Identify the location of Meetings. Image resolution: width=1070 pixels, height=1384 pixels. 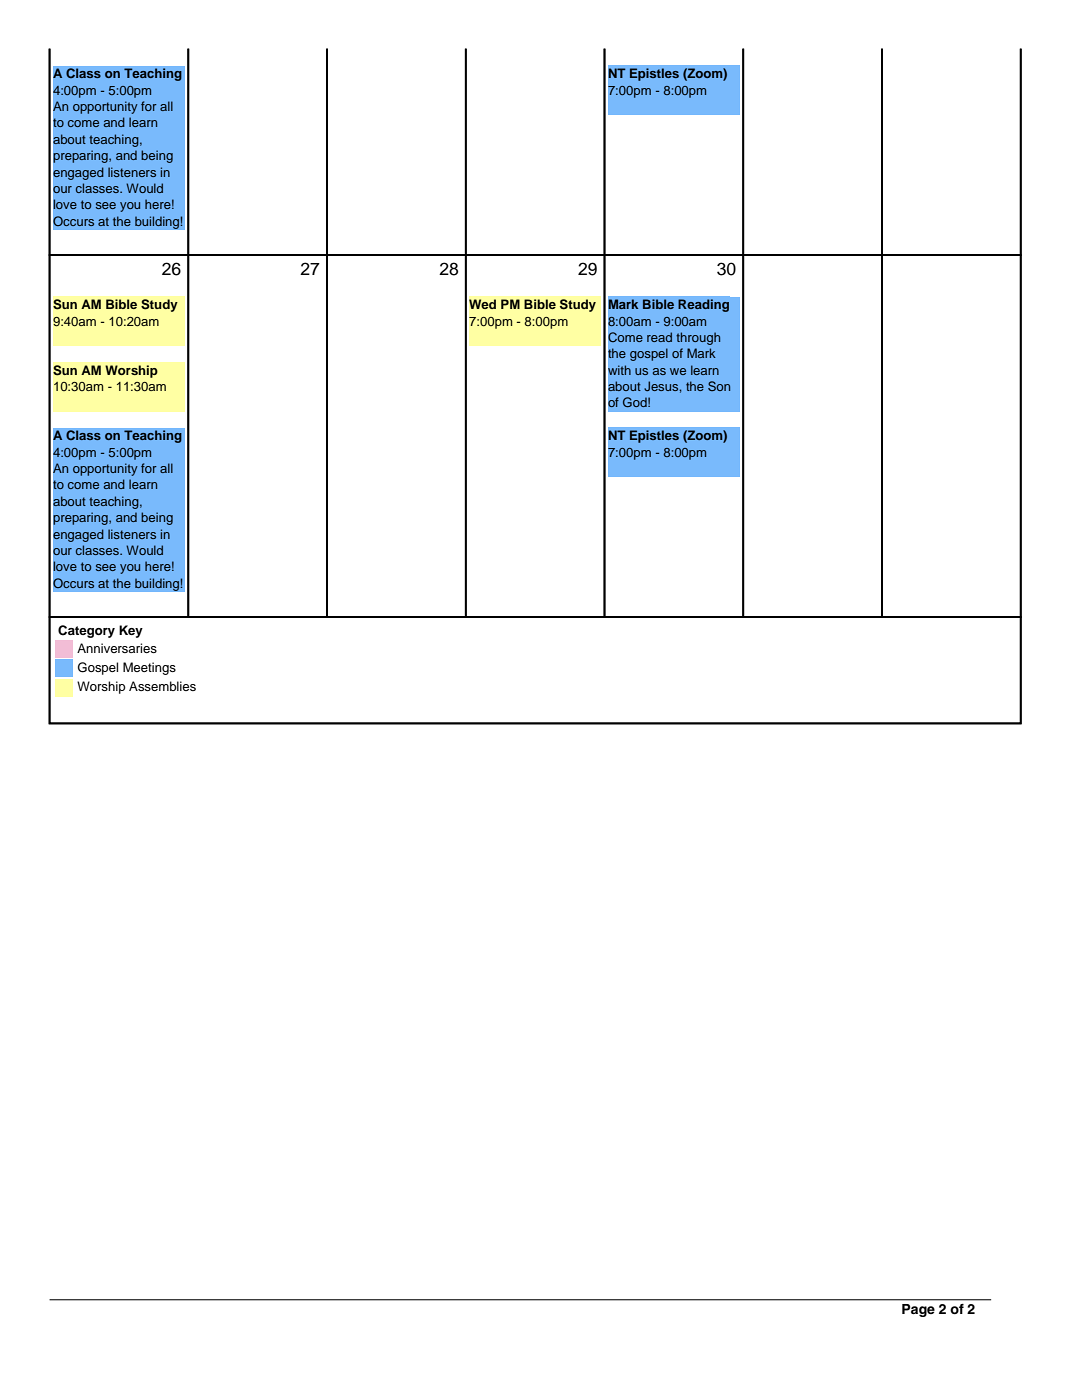
(149, 668).
